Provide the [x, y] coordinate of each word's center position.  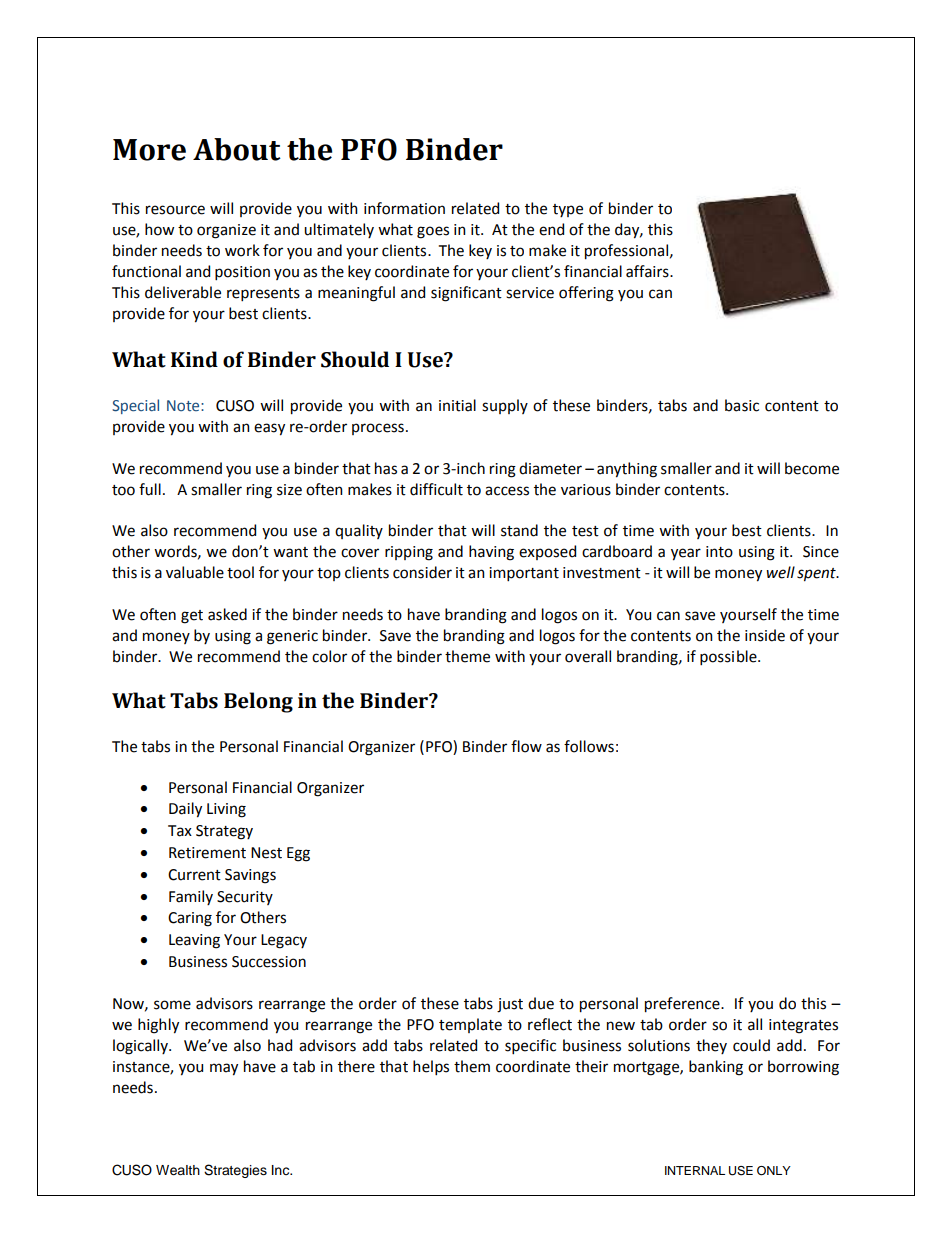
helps [431, 1067]
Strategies [235, 1171]
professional [626, 252]
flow [526, 746]
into [719, 552]
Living [226, 810]
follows [589, 746]
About [237, 149]
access [507, 491]
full [150, 489]
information [404, 208]
